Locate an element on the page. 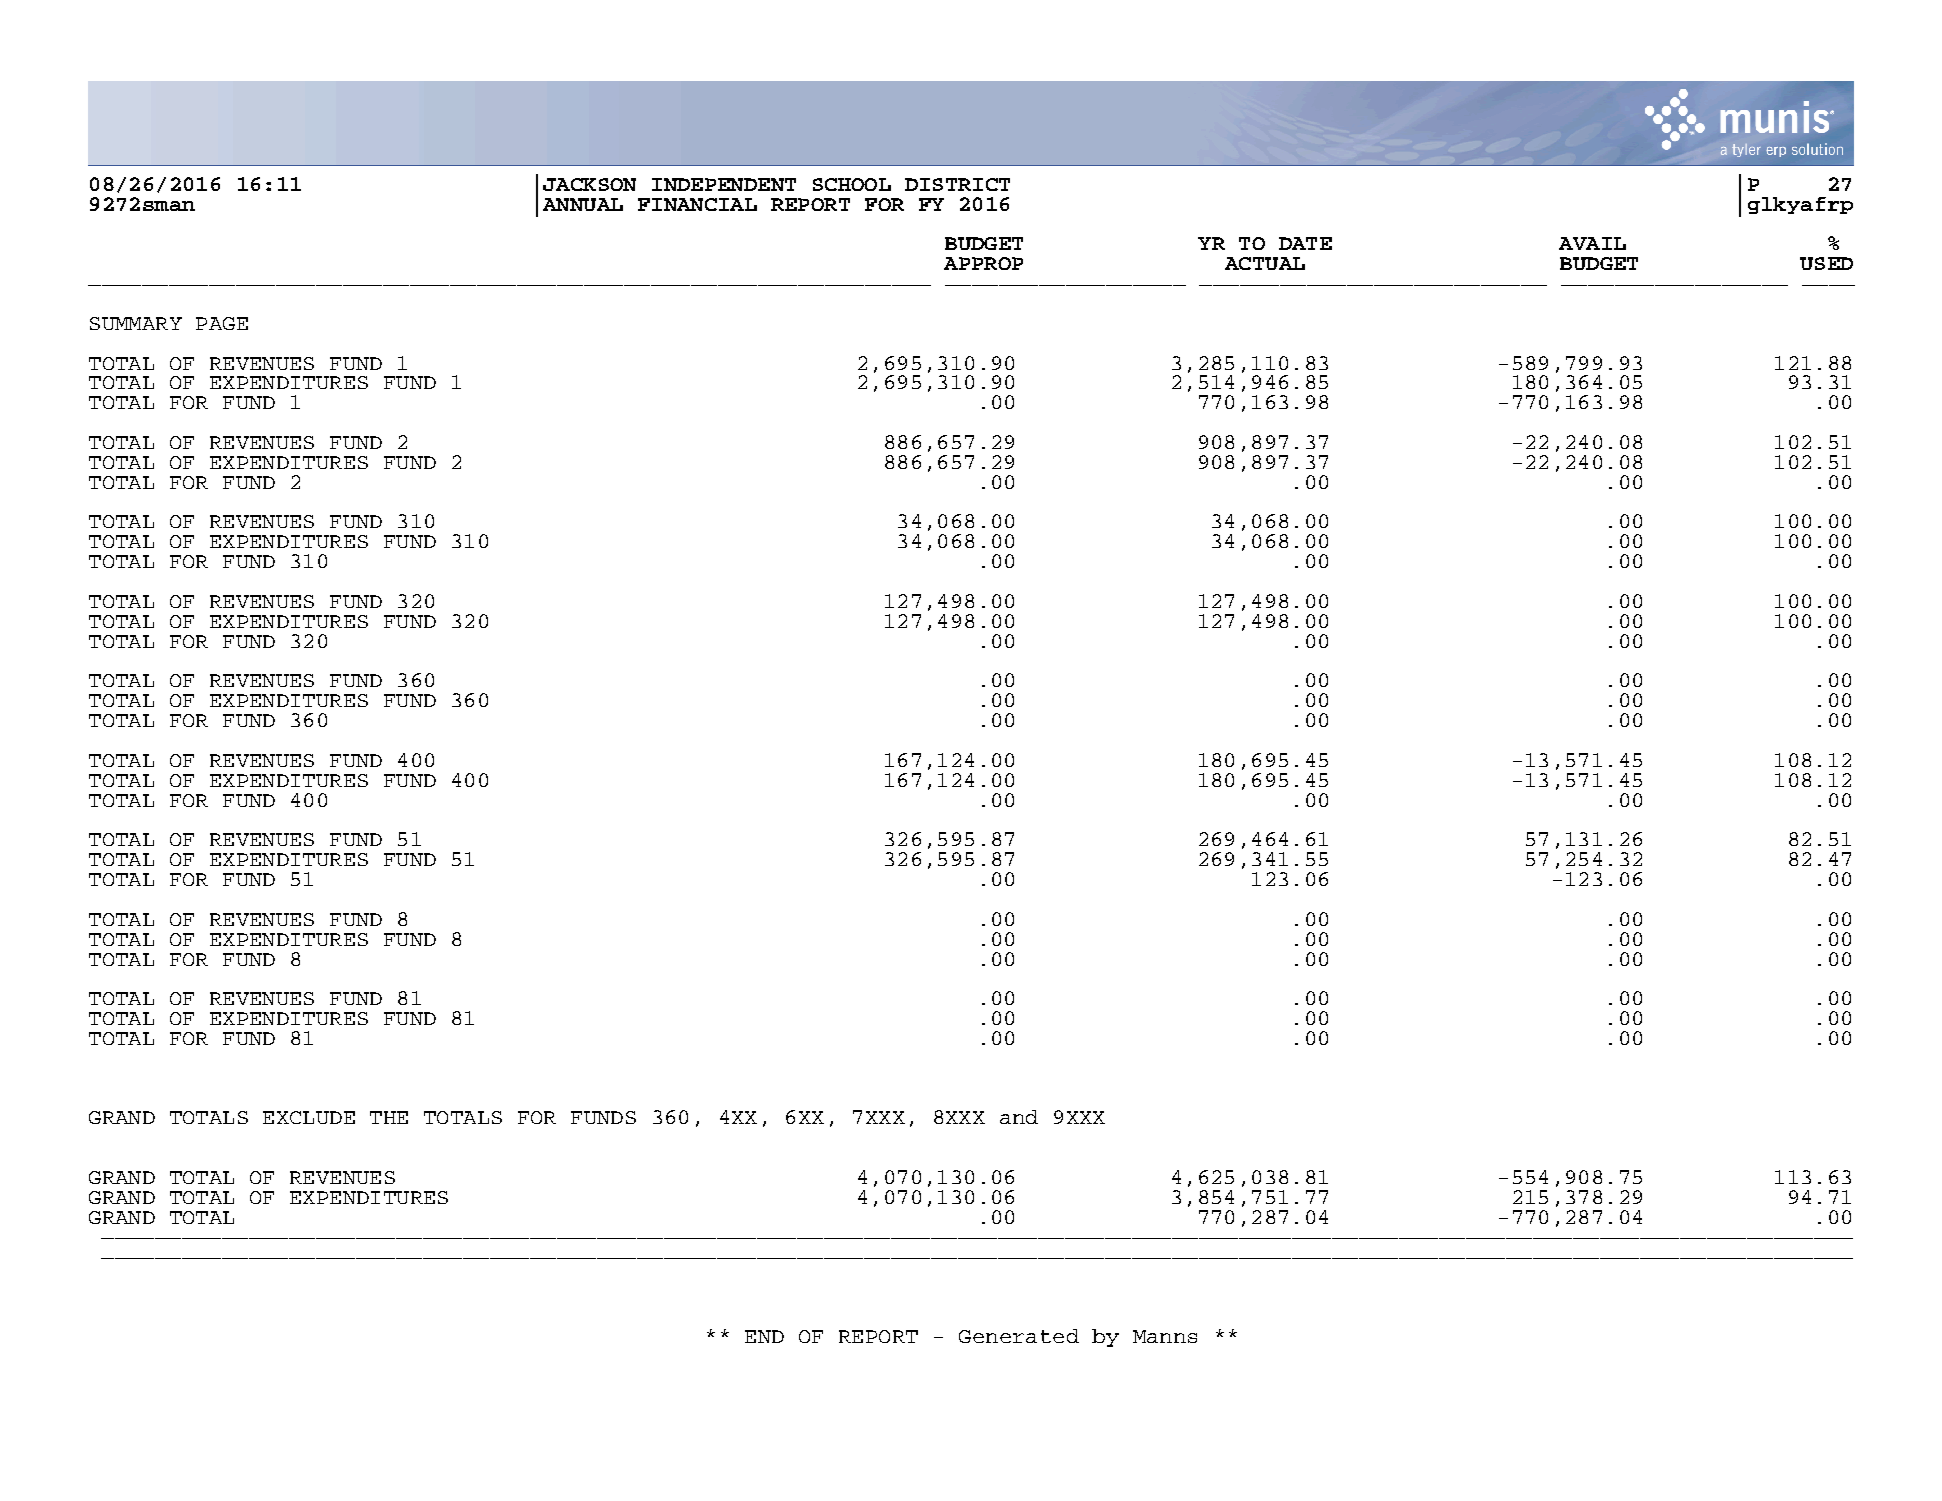 The width and height of the page is (1942, 1501). USED is located at coordinates (1826, 263).
